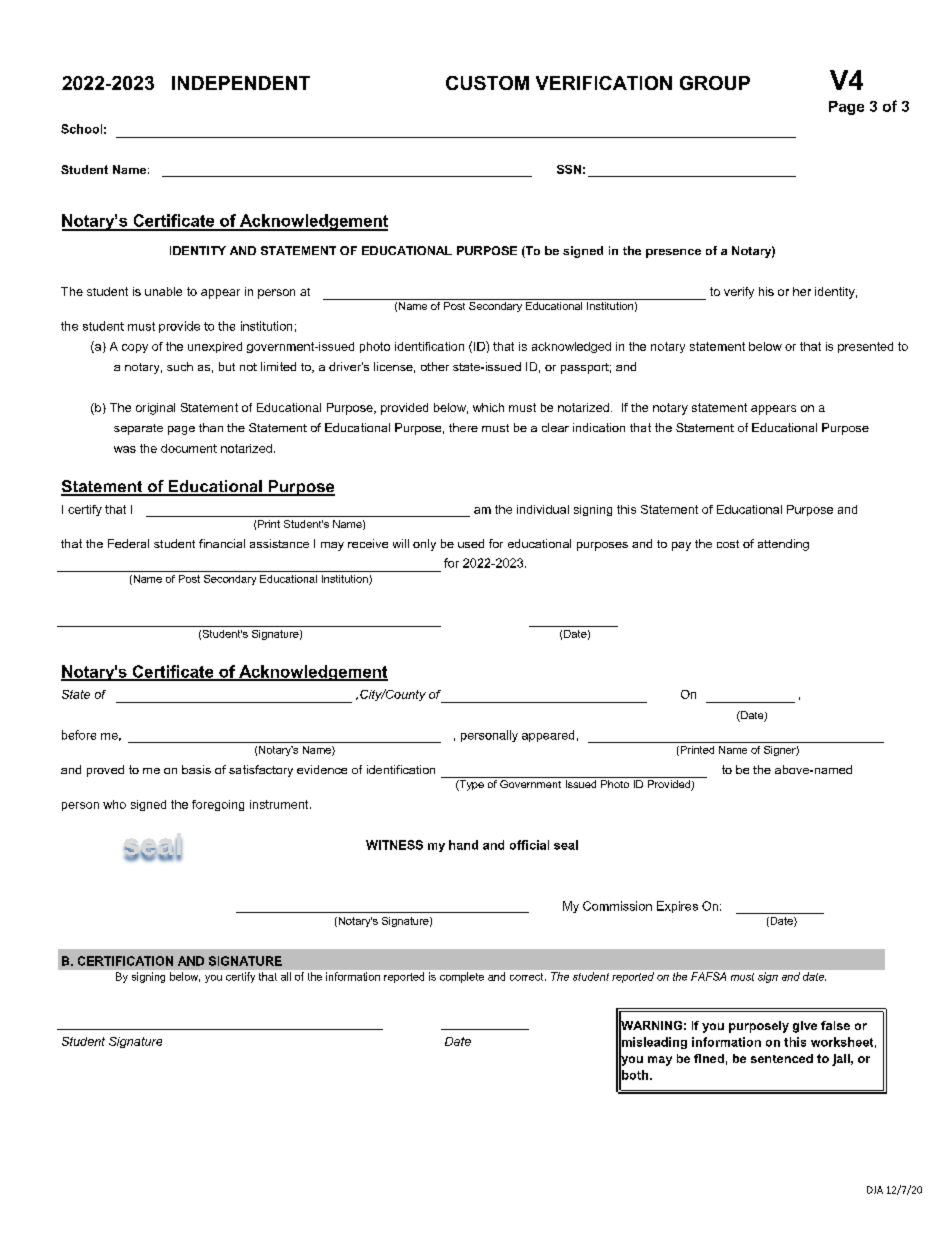  I want to click on CERTIFICATION, so click(125, 961).
